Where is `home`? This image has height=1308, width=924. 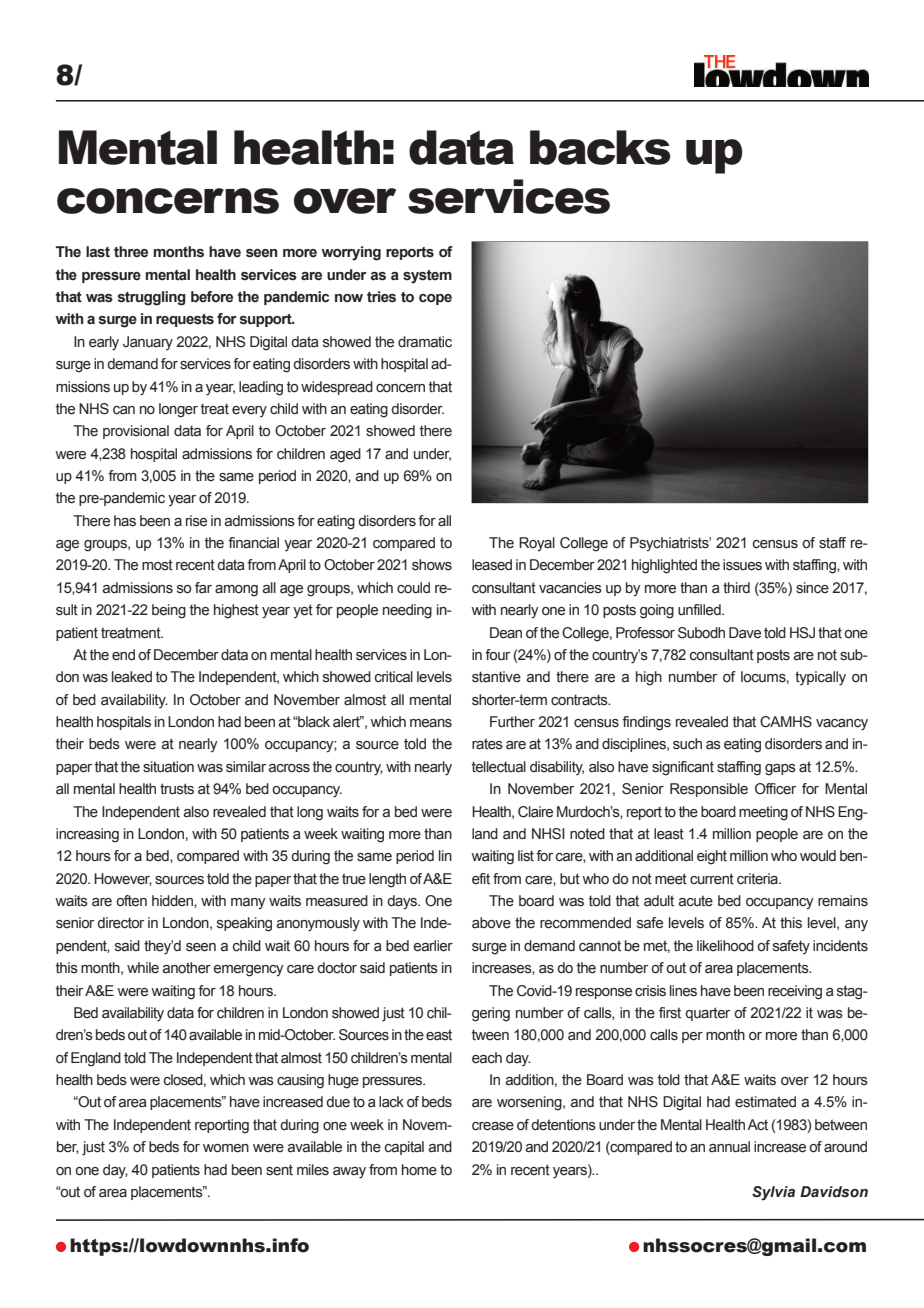 home is located at coordinates (419, 1170).
